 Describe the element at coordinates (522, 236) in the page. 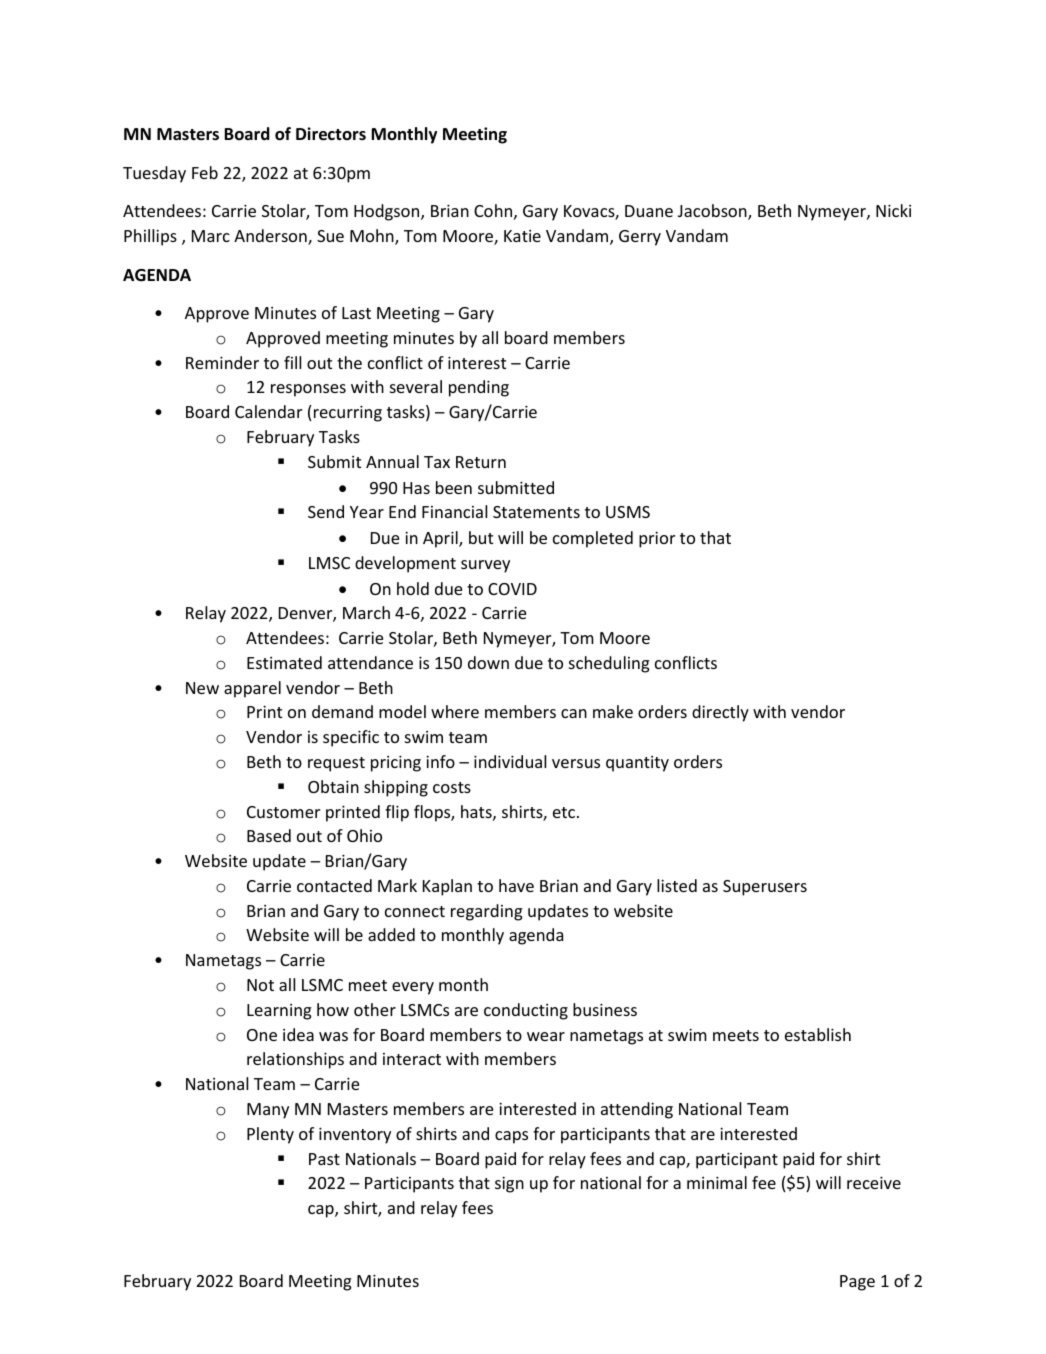

I see `Katie` at that location.
